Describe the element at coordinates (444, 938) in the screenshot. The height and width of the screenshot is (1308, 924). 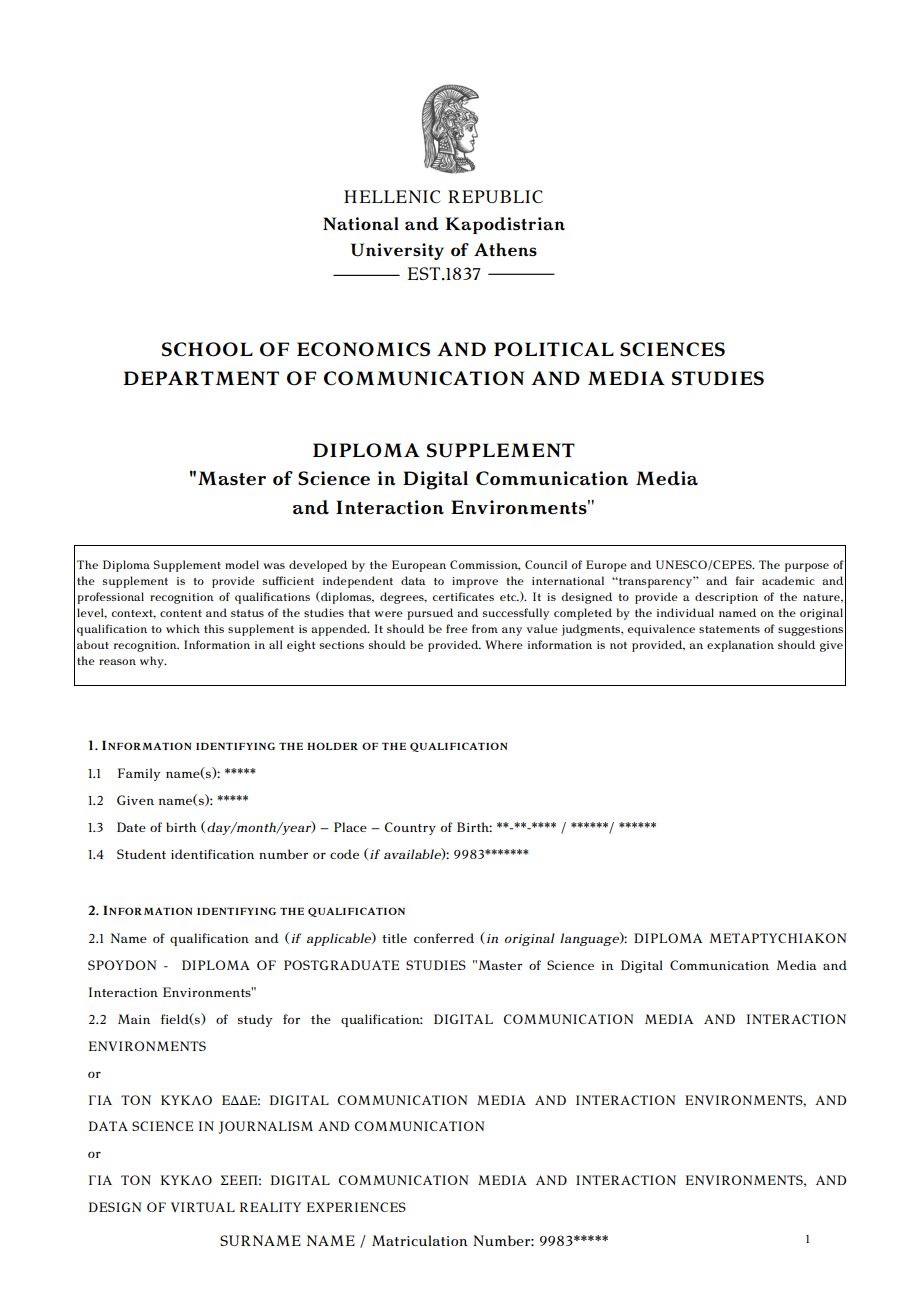
I see `conferred` at that location.
